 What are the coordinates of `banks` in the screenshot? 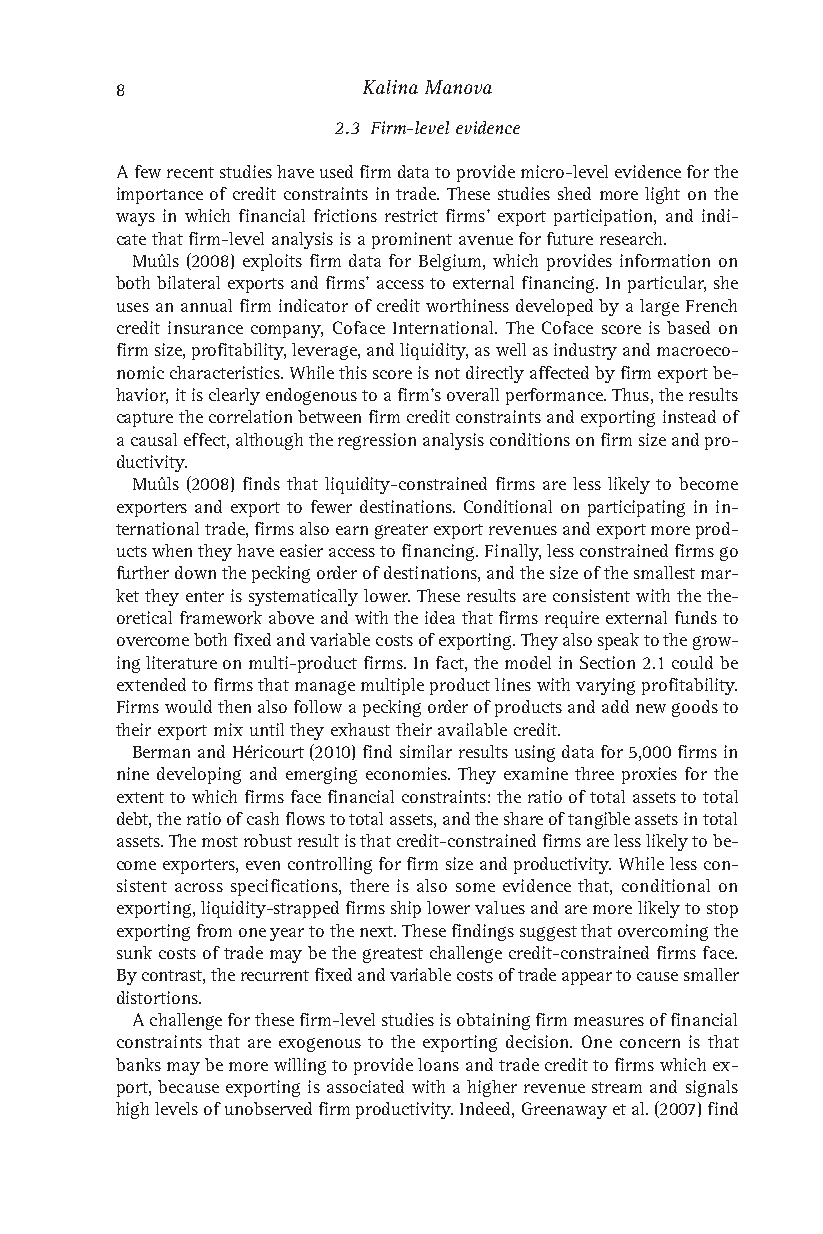 It's located at (138, 1064).
